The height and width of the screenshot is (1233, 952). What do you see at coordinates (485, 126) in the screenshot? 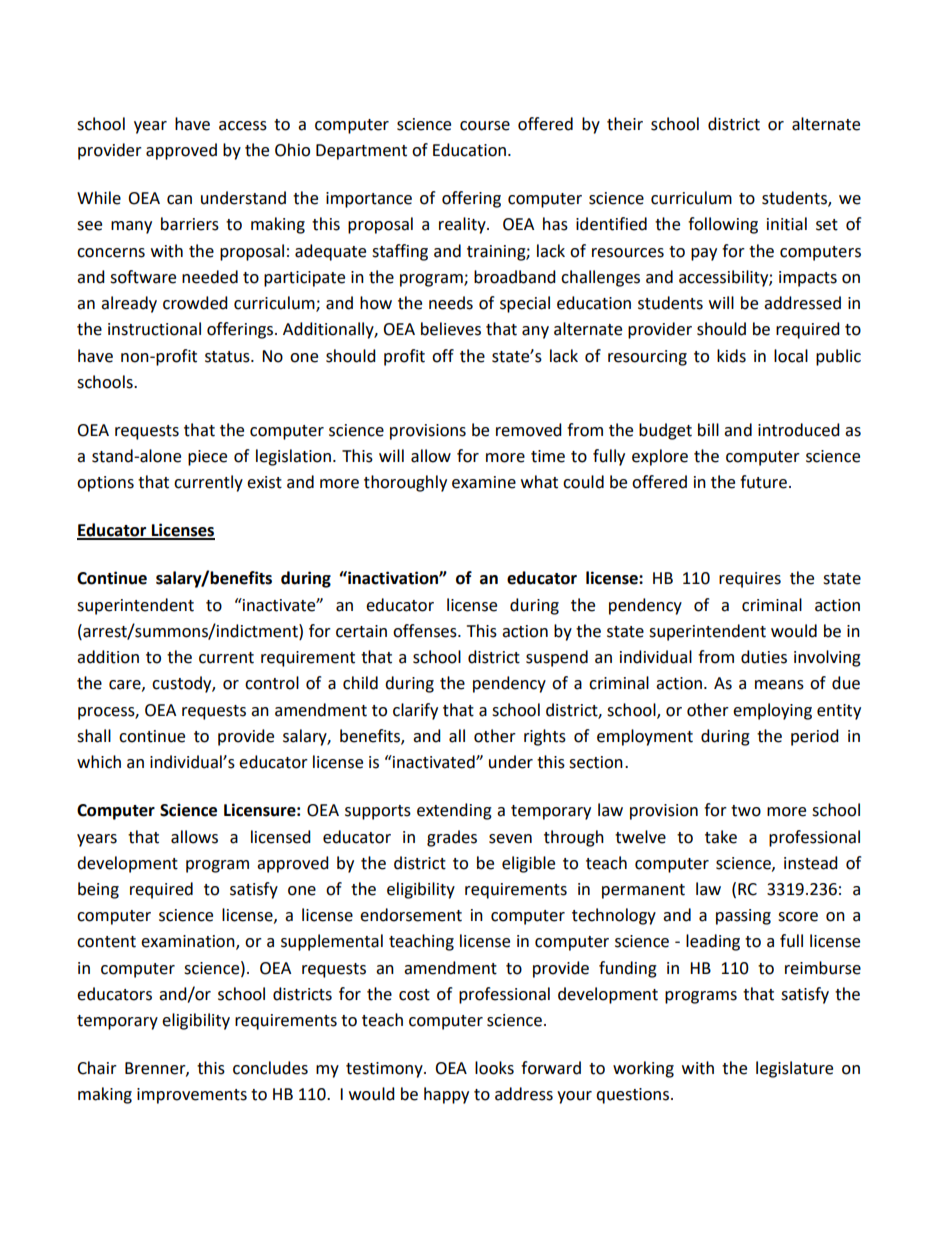
I see `course` at bounding box center [485, 126].
